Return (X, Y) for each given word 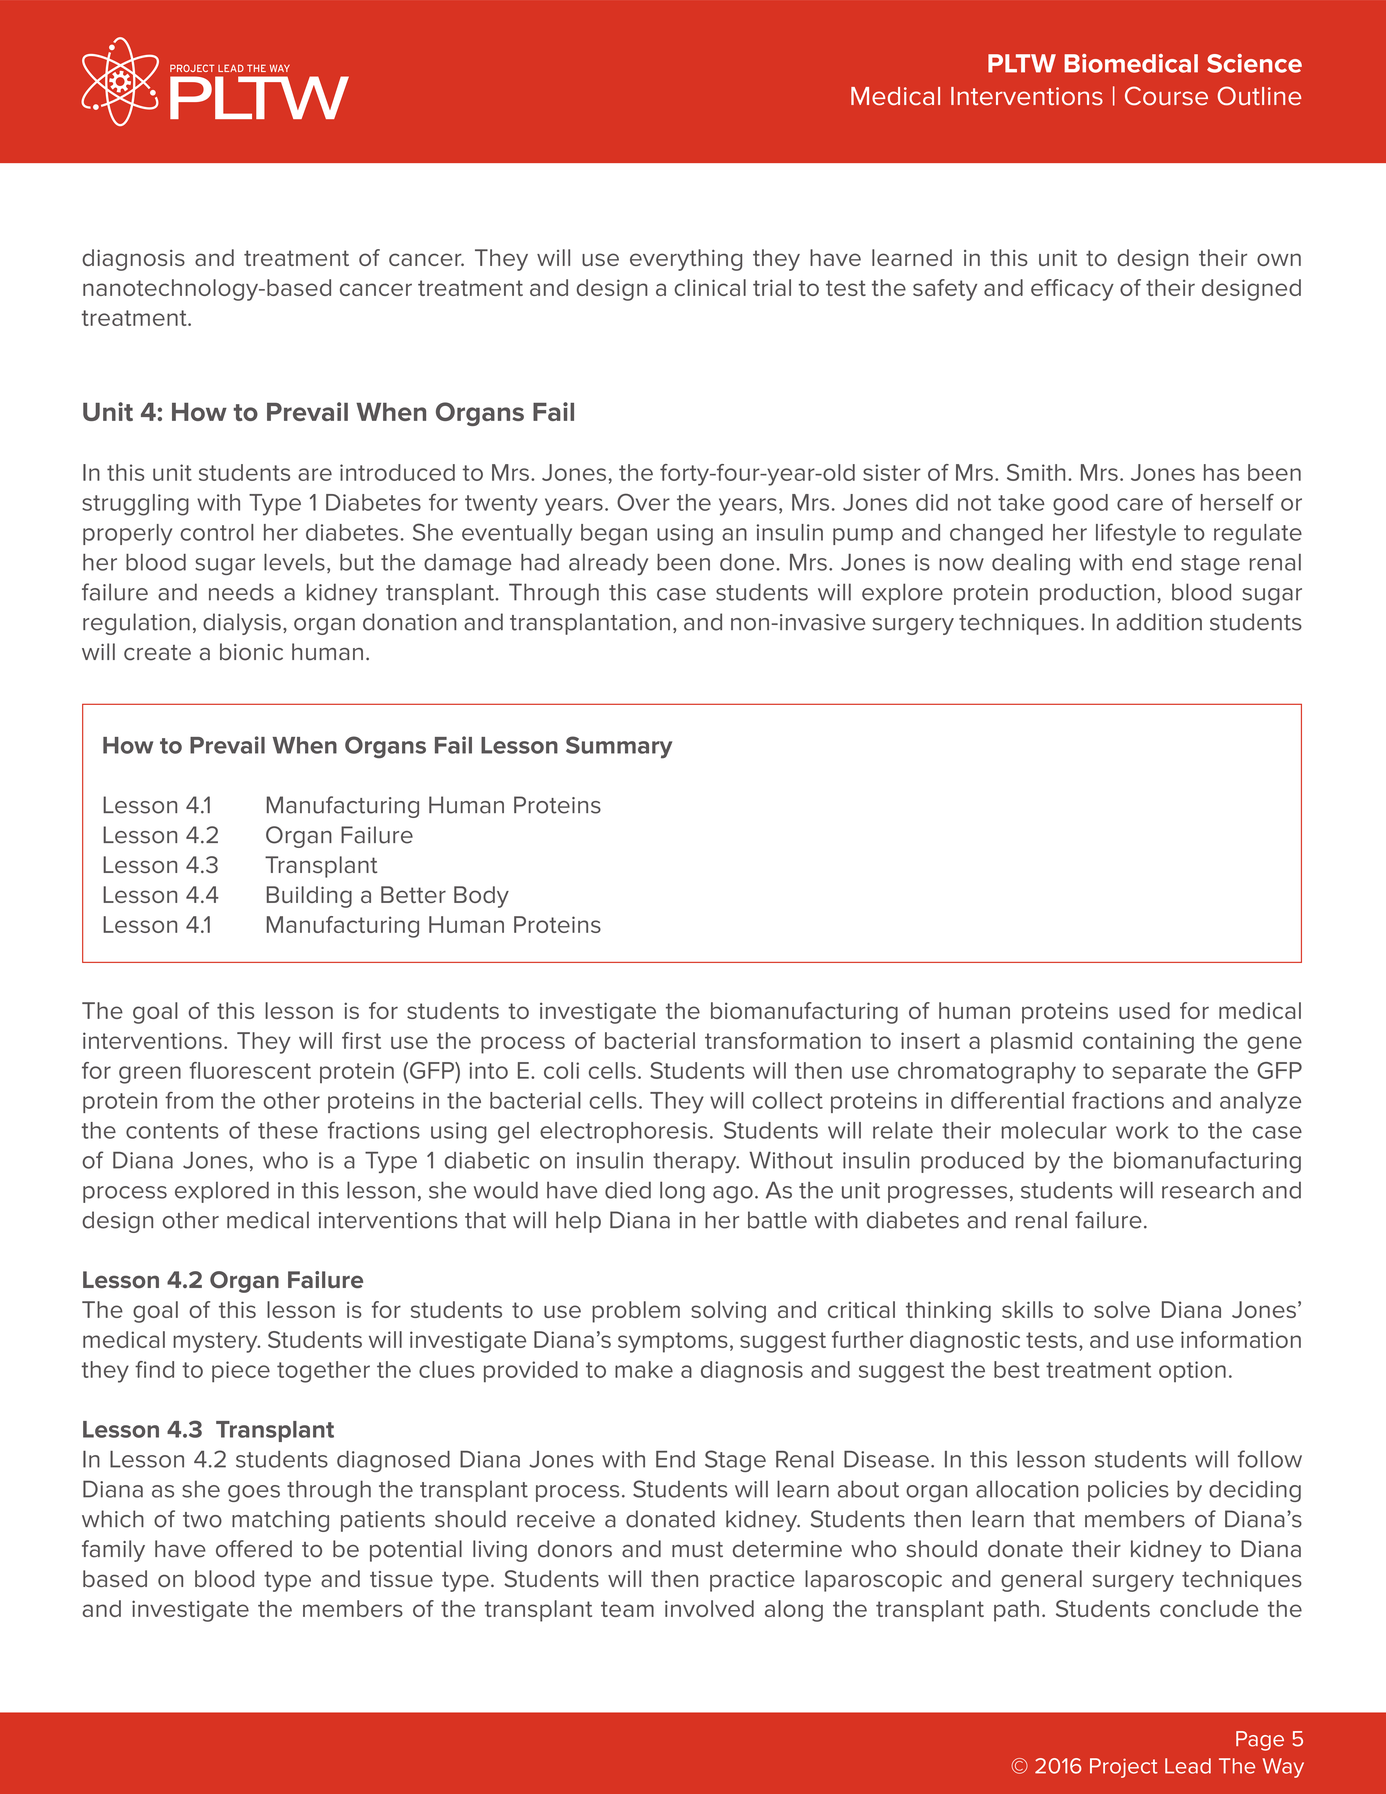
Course (1166, 95)
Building (309, 897)
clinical (710, 287)
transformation (783, 1040)
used (1144, 1010)
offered (254, 1549)
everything (686, 260)
